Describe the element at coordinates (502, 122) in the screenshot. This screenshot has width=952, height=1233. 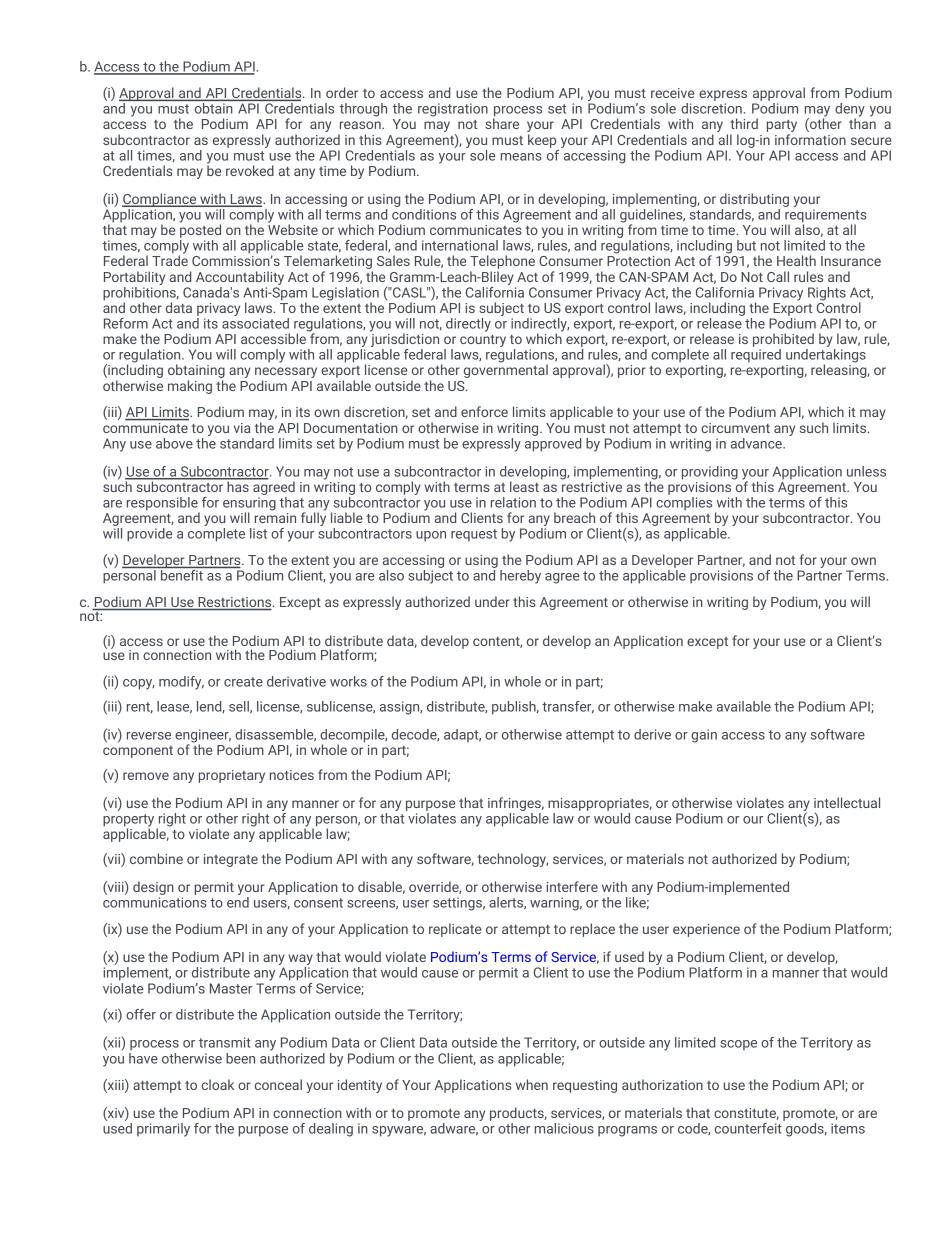
I see `share` at that location.
